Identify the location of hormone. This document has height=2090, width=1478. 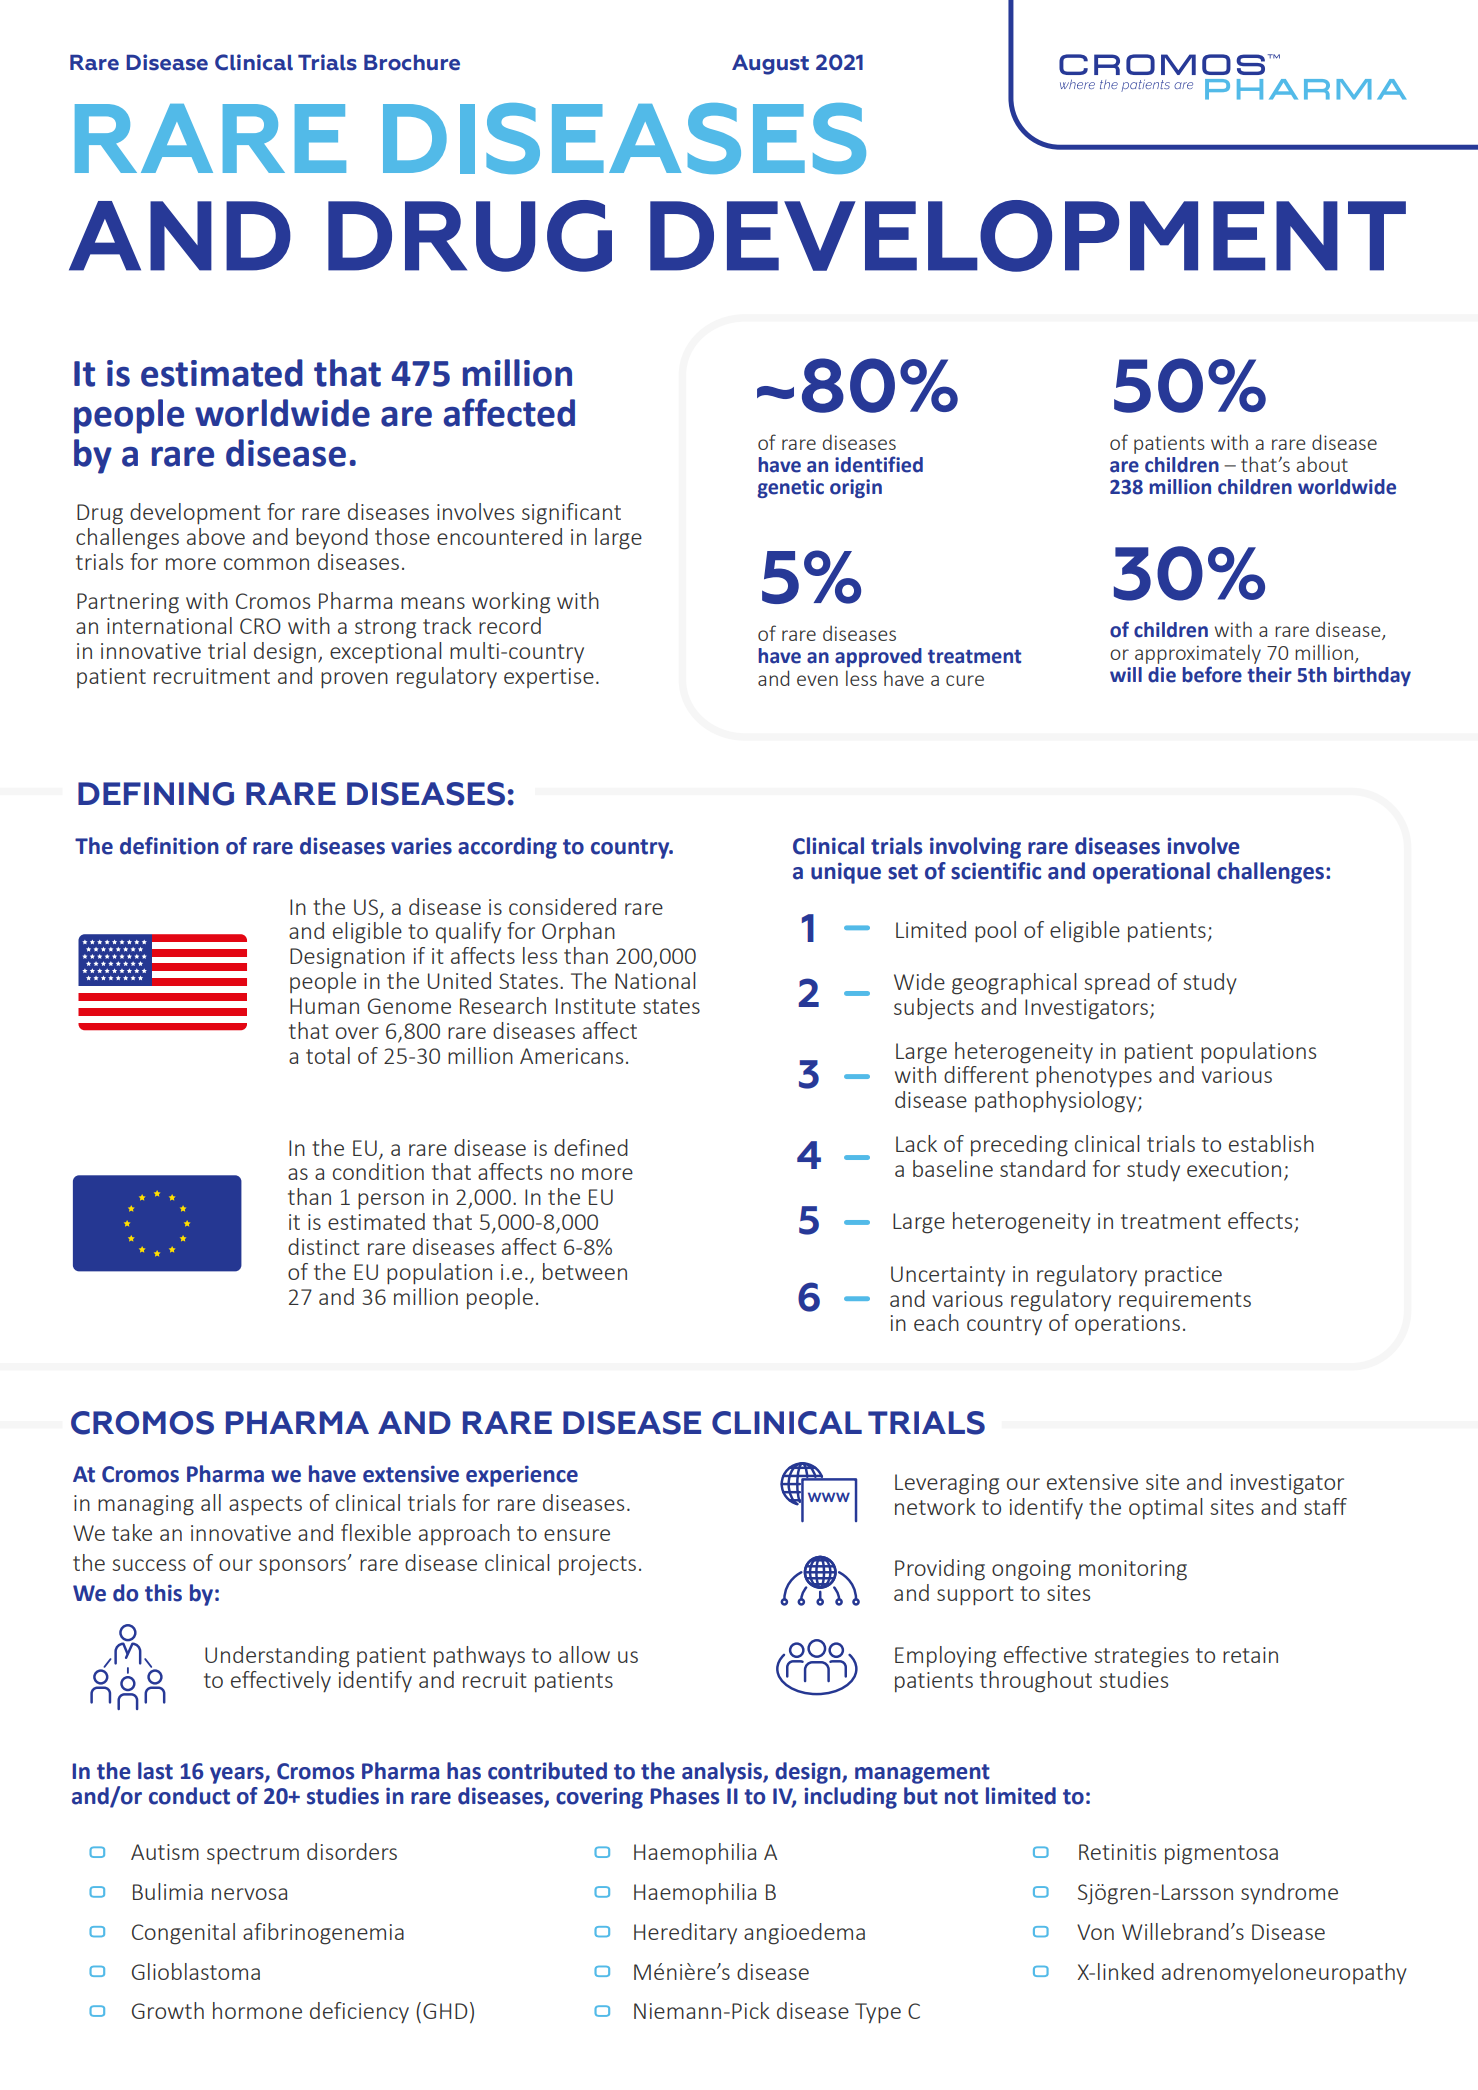
(257, 2010).
